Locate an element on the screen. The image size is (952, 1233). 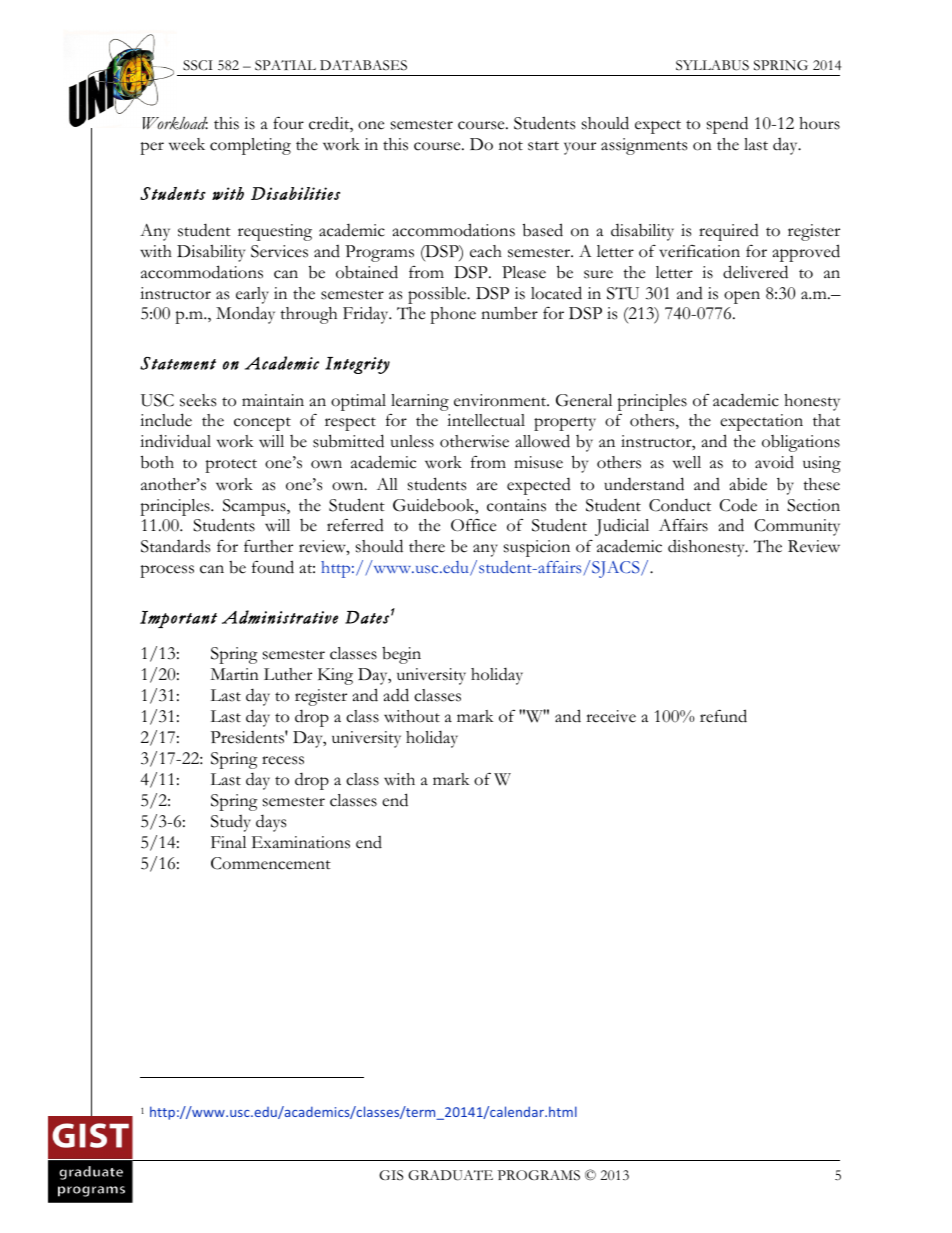
receive is located at coordinates (611, 716).
